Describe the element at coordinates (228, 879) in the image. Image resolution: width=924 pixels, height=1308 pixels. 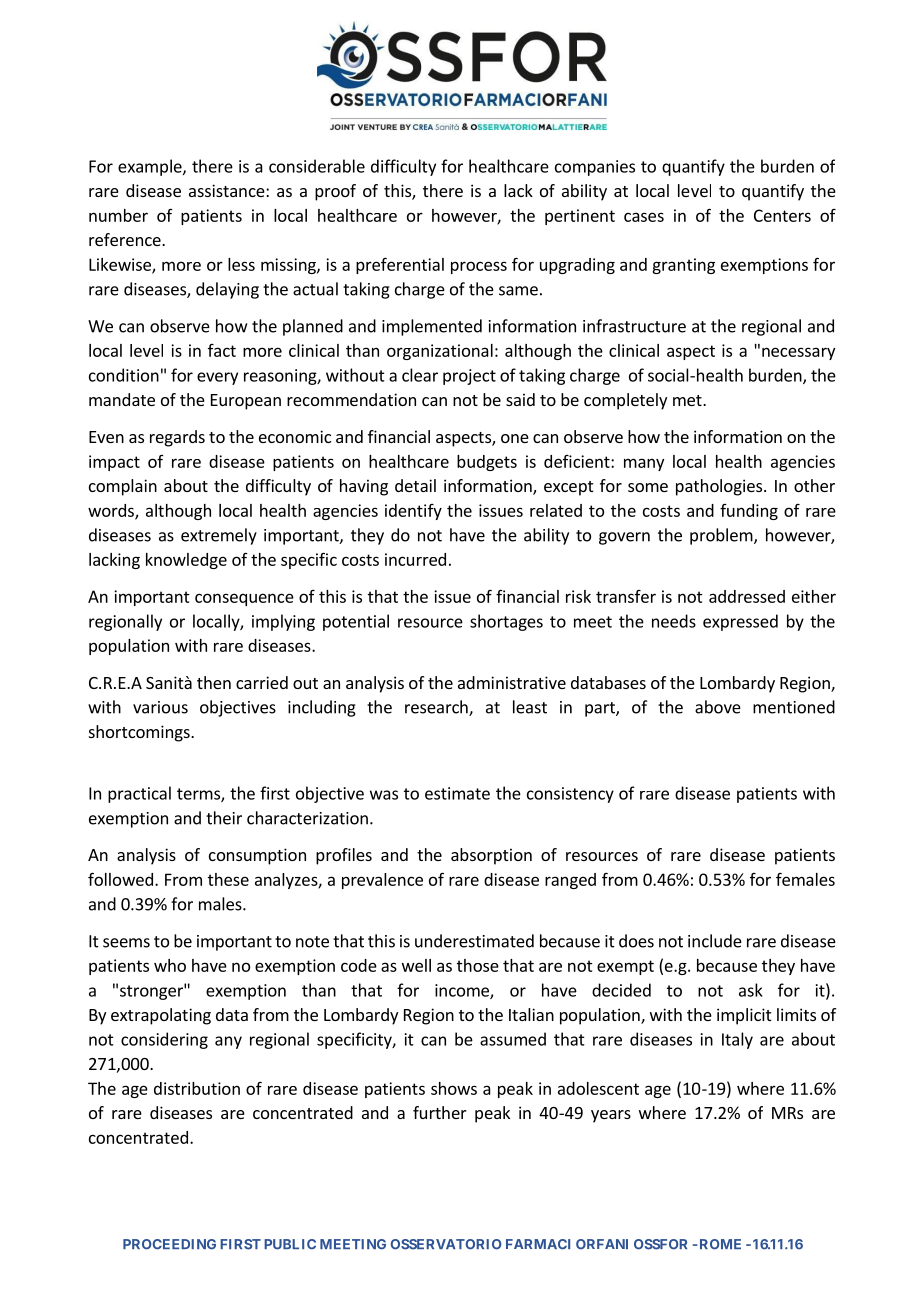
I see `these` at that location.
